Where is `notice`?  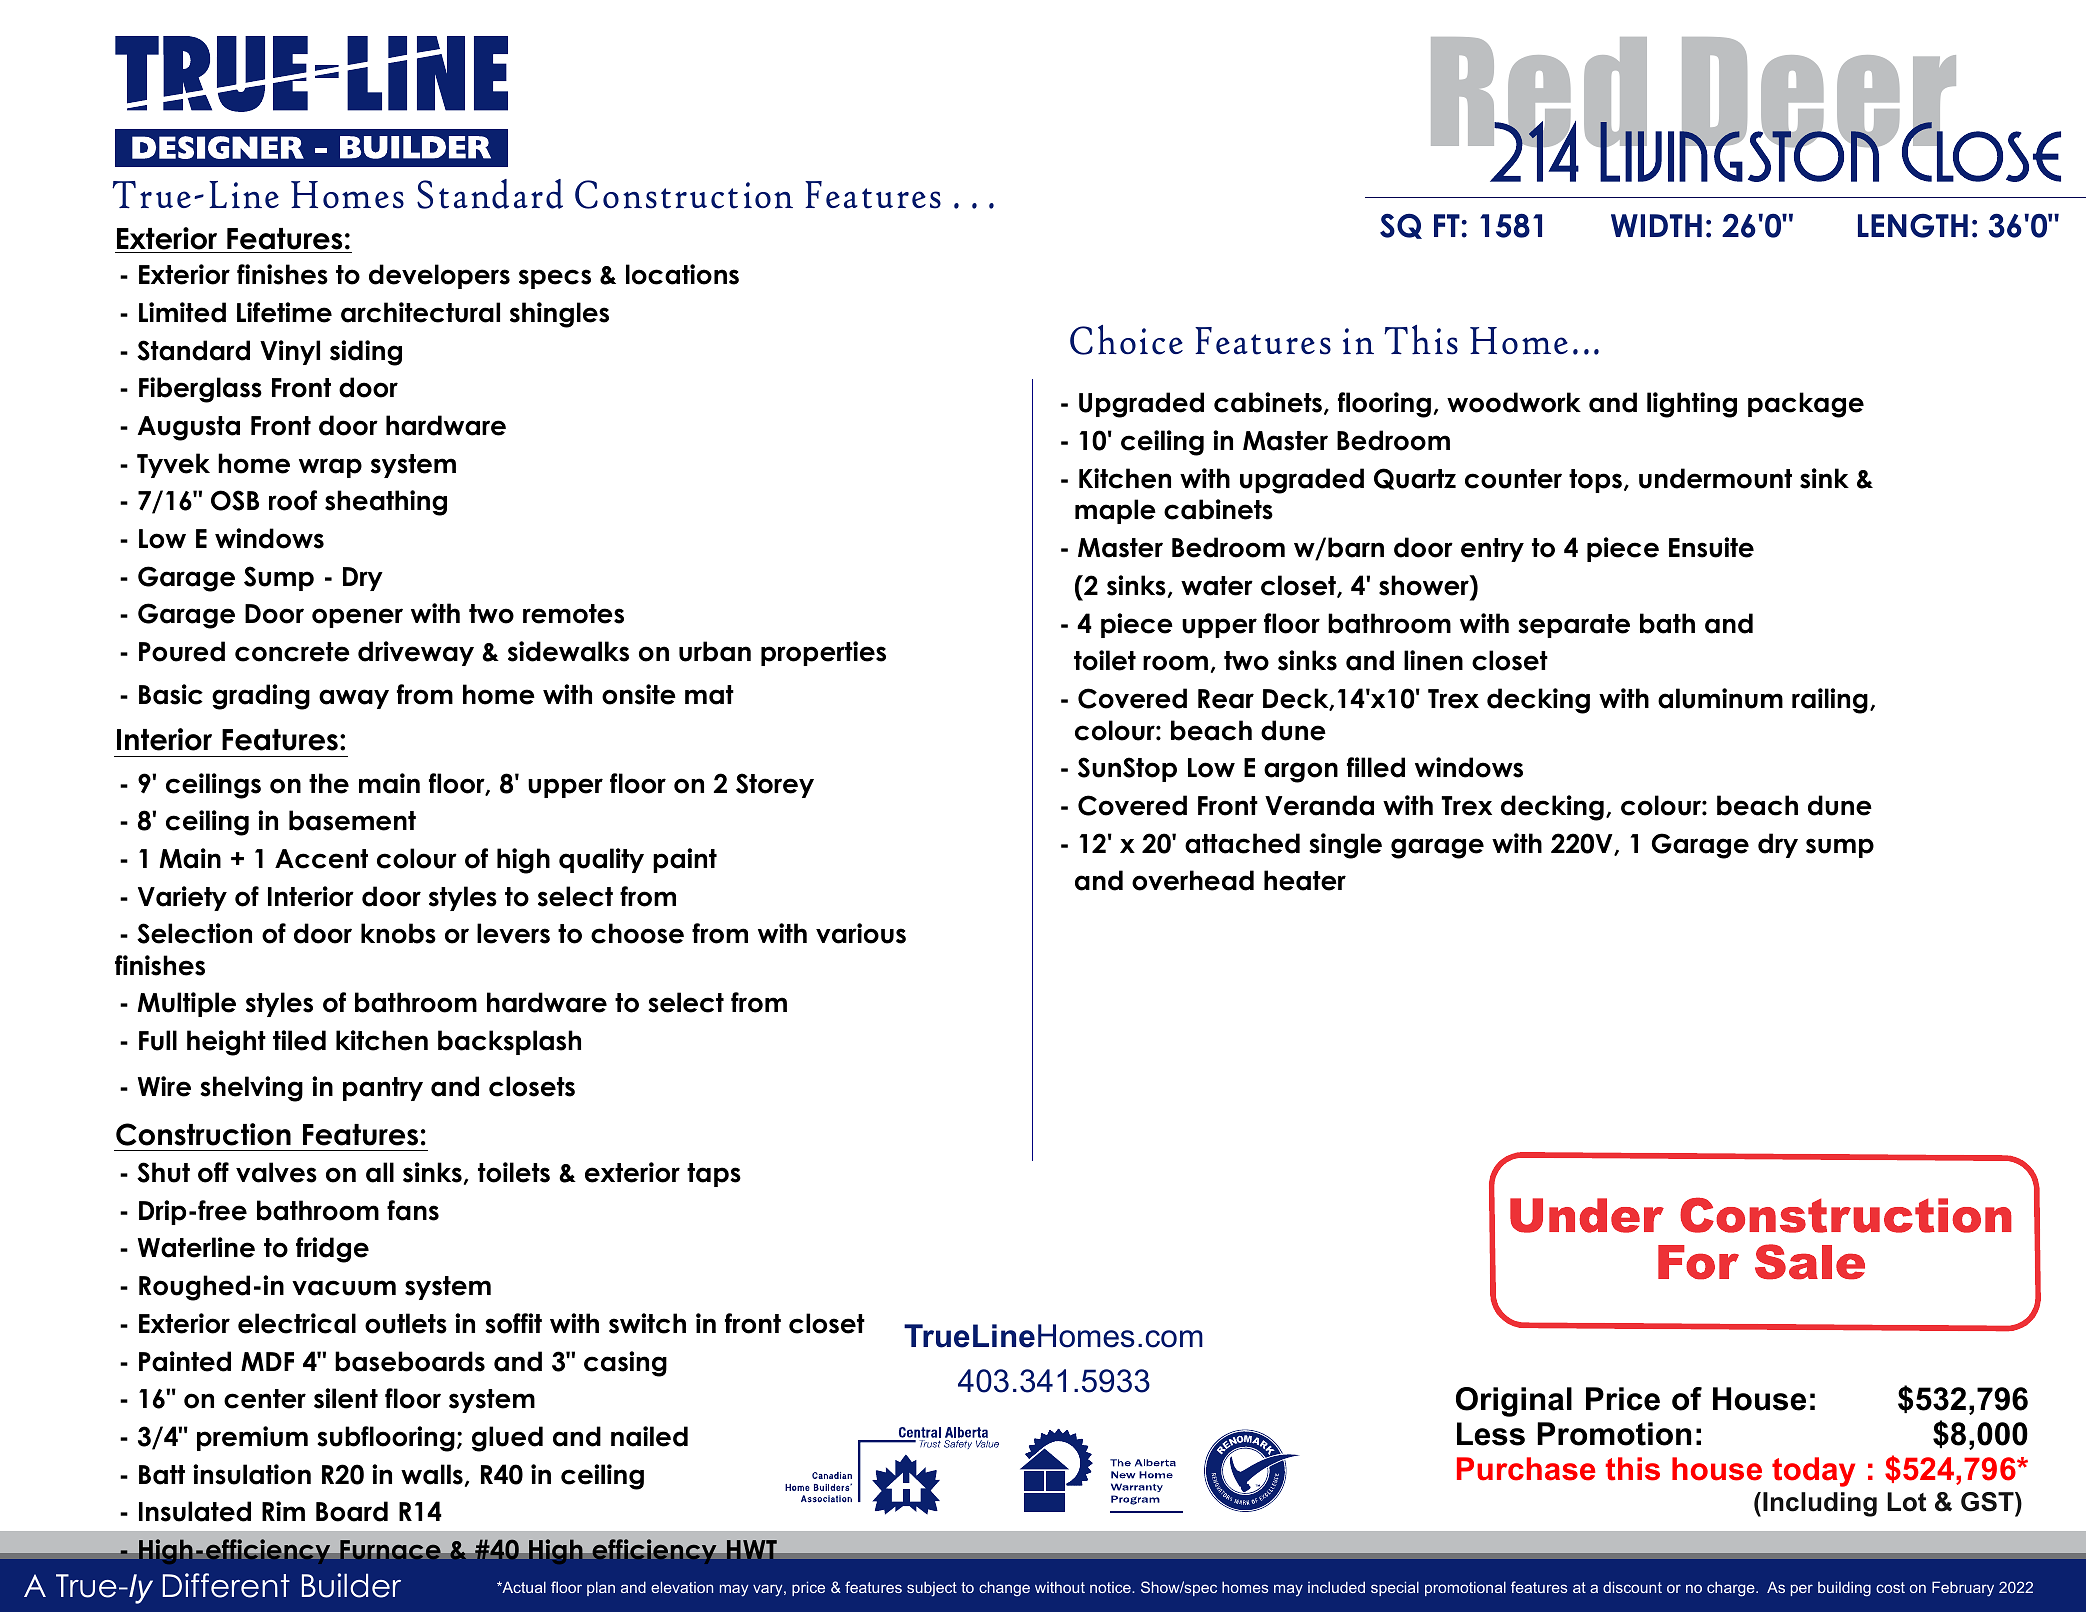 notice is located at coordinates (1111, 1587).
